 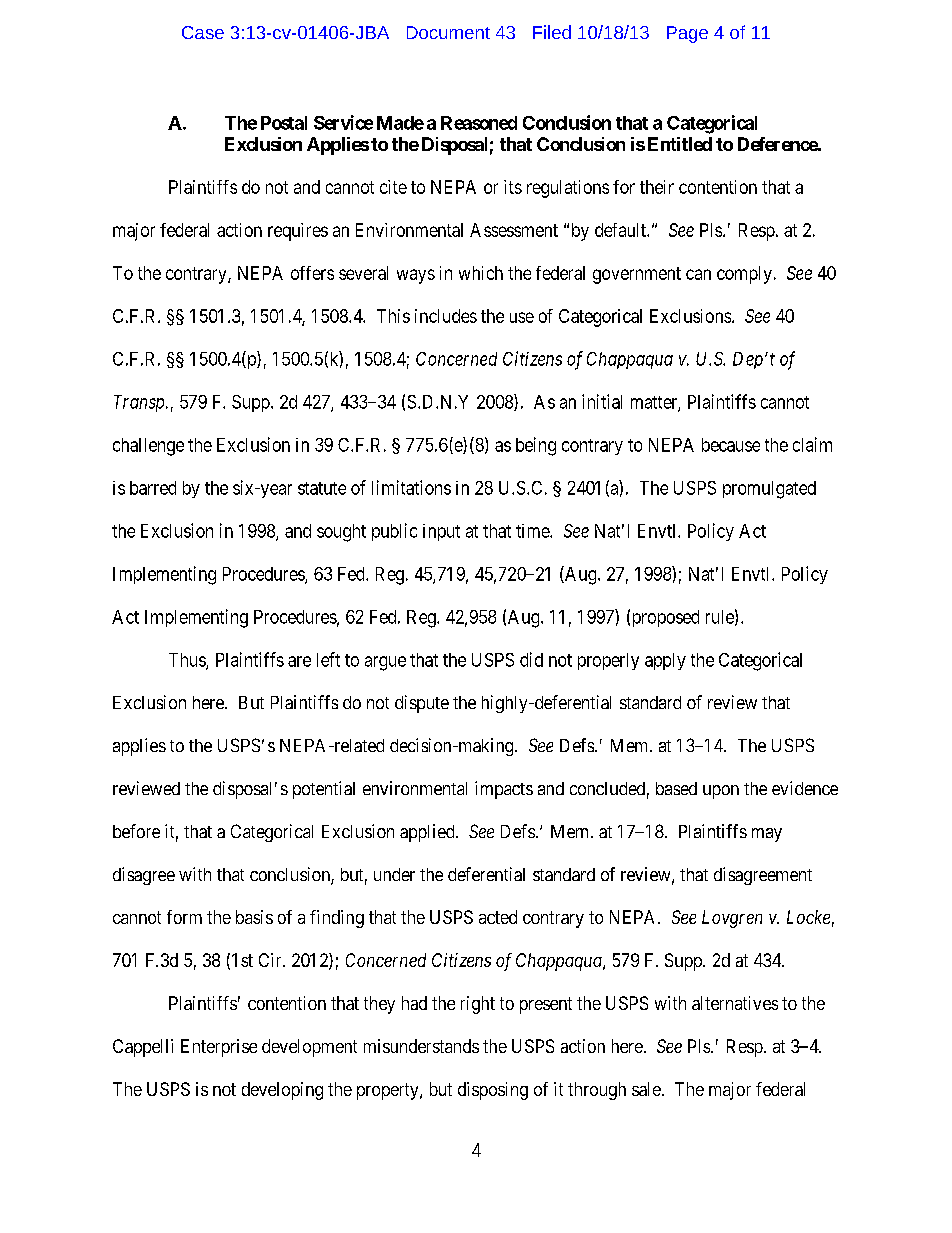 What do you see at coordinates (136, 831) in the screenshot?
I see `before` at bounding box center [136, 831].
